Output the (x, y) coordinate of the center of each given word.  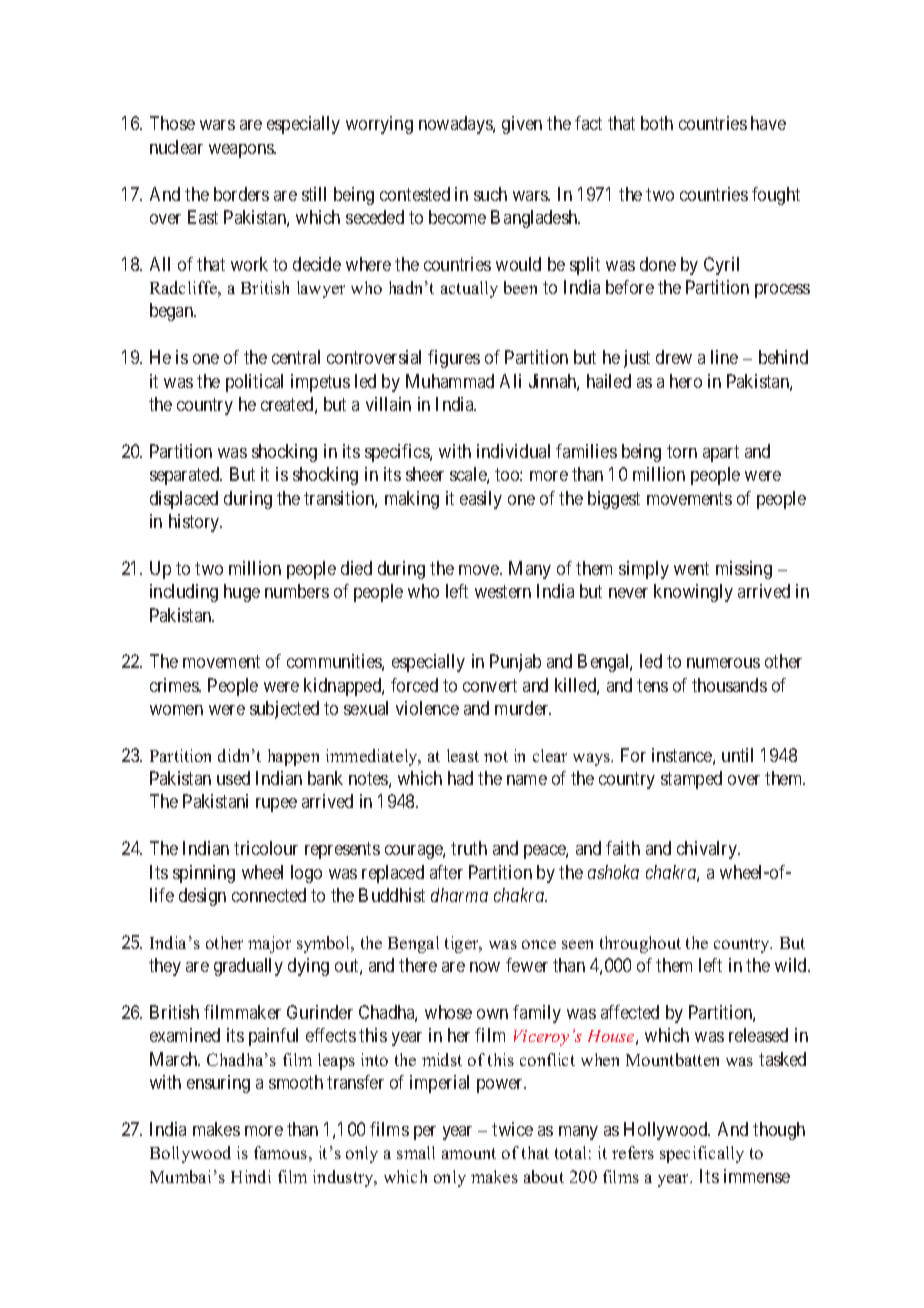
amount (469, 1153)
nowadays (456, 125)
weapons (242, 151)
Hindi (251, 1176)
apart (721, 453)
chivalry (708, 850)
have (768, 123)
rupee (276, 805)
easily (481, 500)
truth (469, 848)
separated (186, 476)
